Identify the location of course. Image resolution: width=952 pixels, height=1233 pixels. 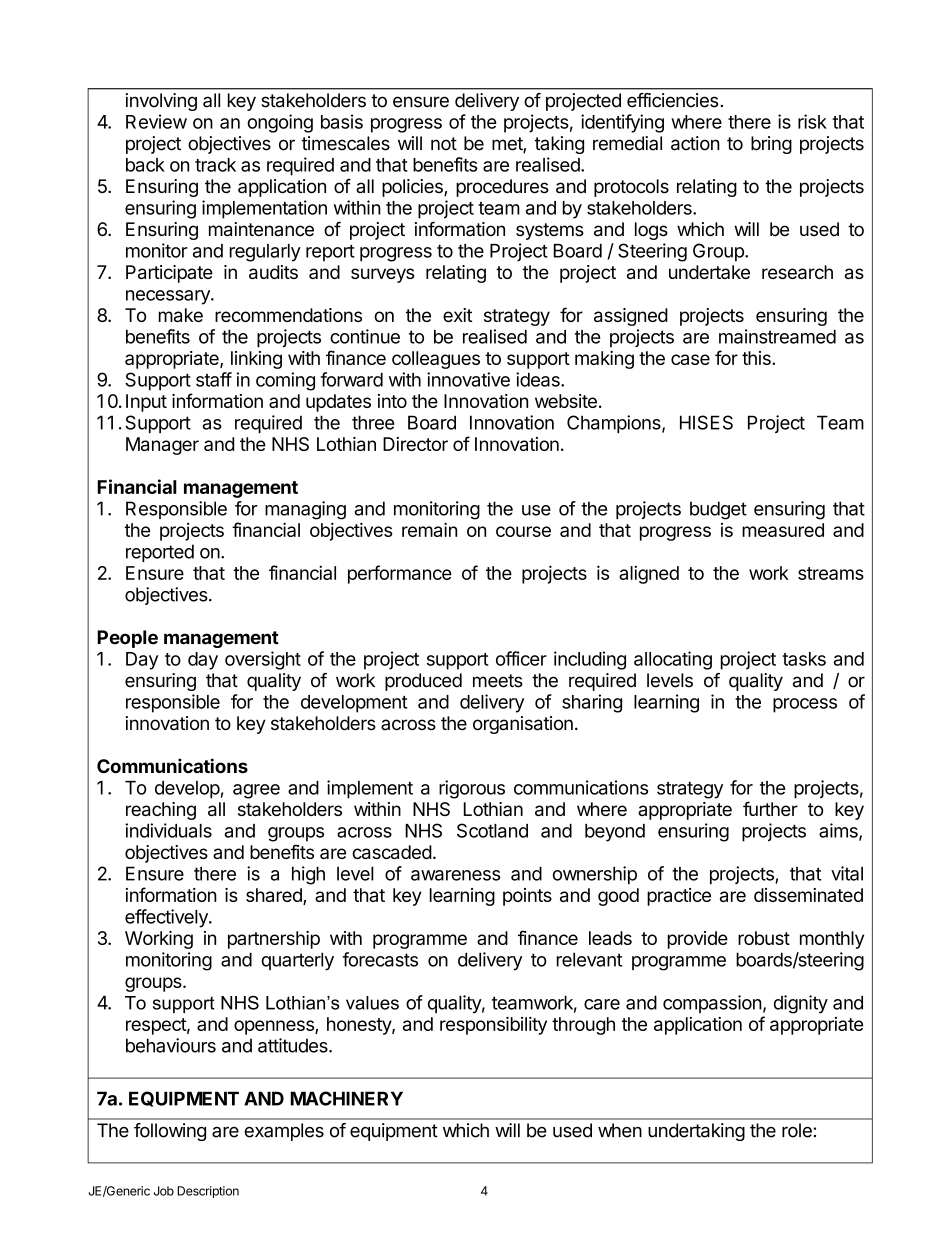
(523, 531).
